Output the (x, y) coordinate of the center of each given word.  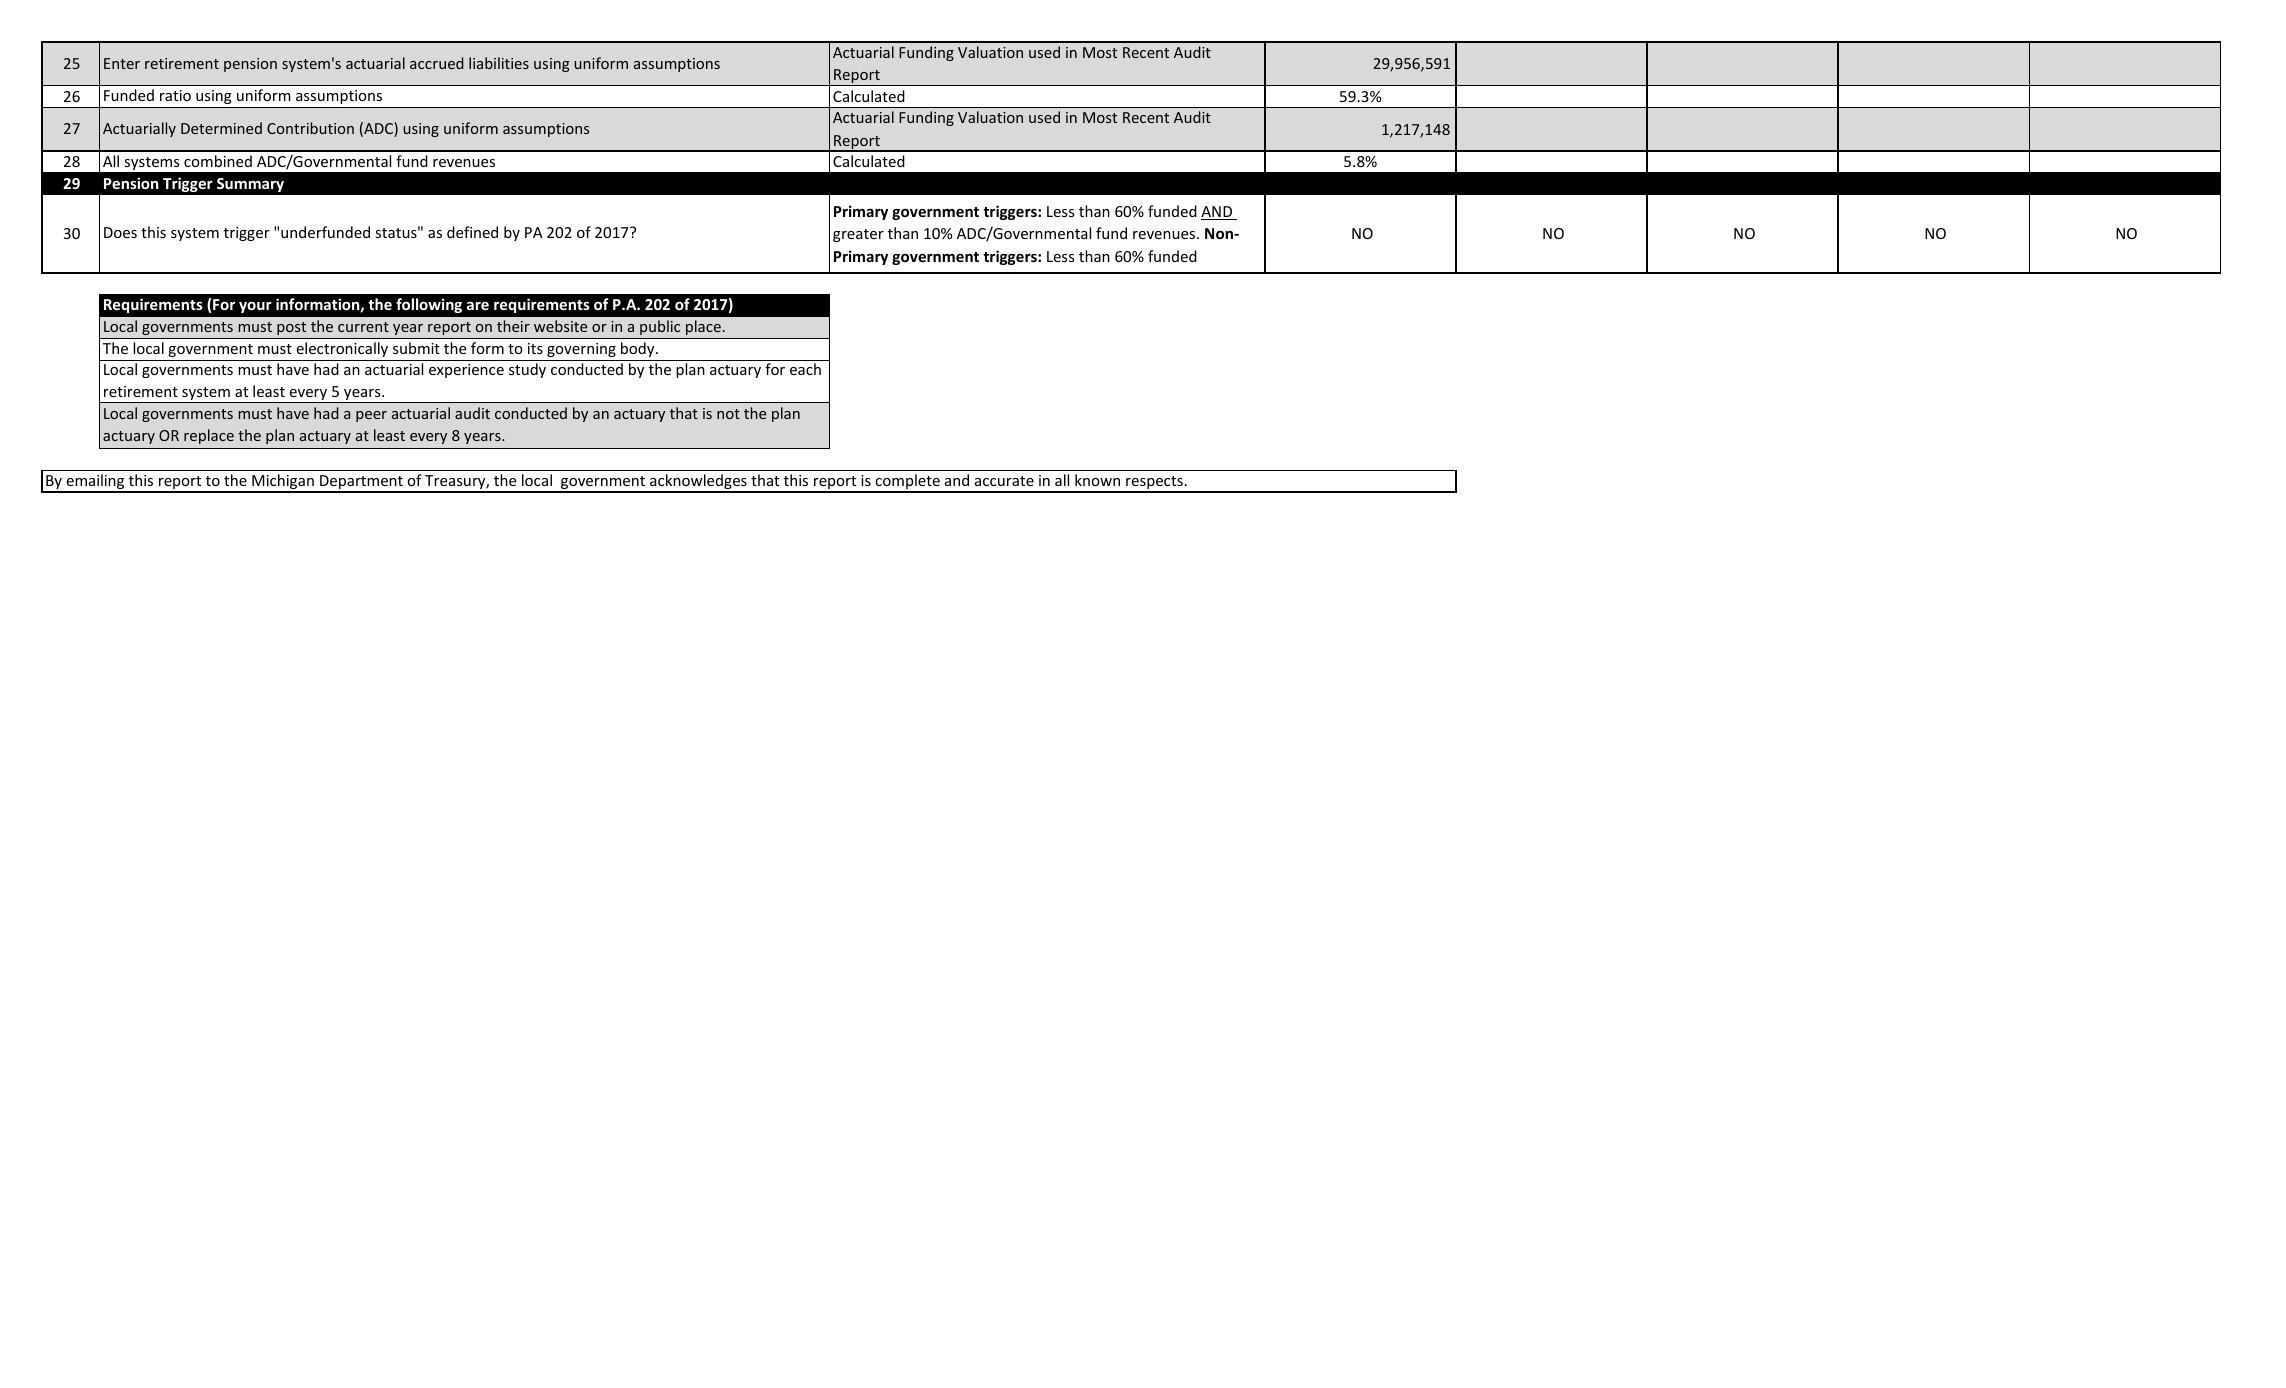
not (728, 414)
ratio (175, 95)
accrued (437, 63)
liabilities (499, 63)
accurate (1004, 481)
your (255, 307)
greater (858, 235)
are (478, 305)
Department (361, 483)
